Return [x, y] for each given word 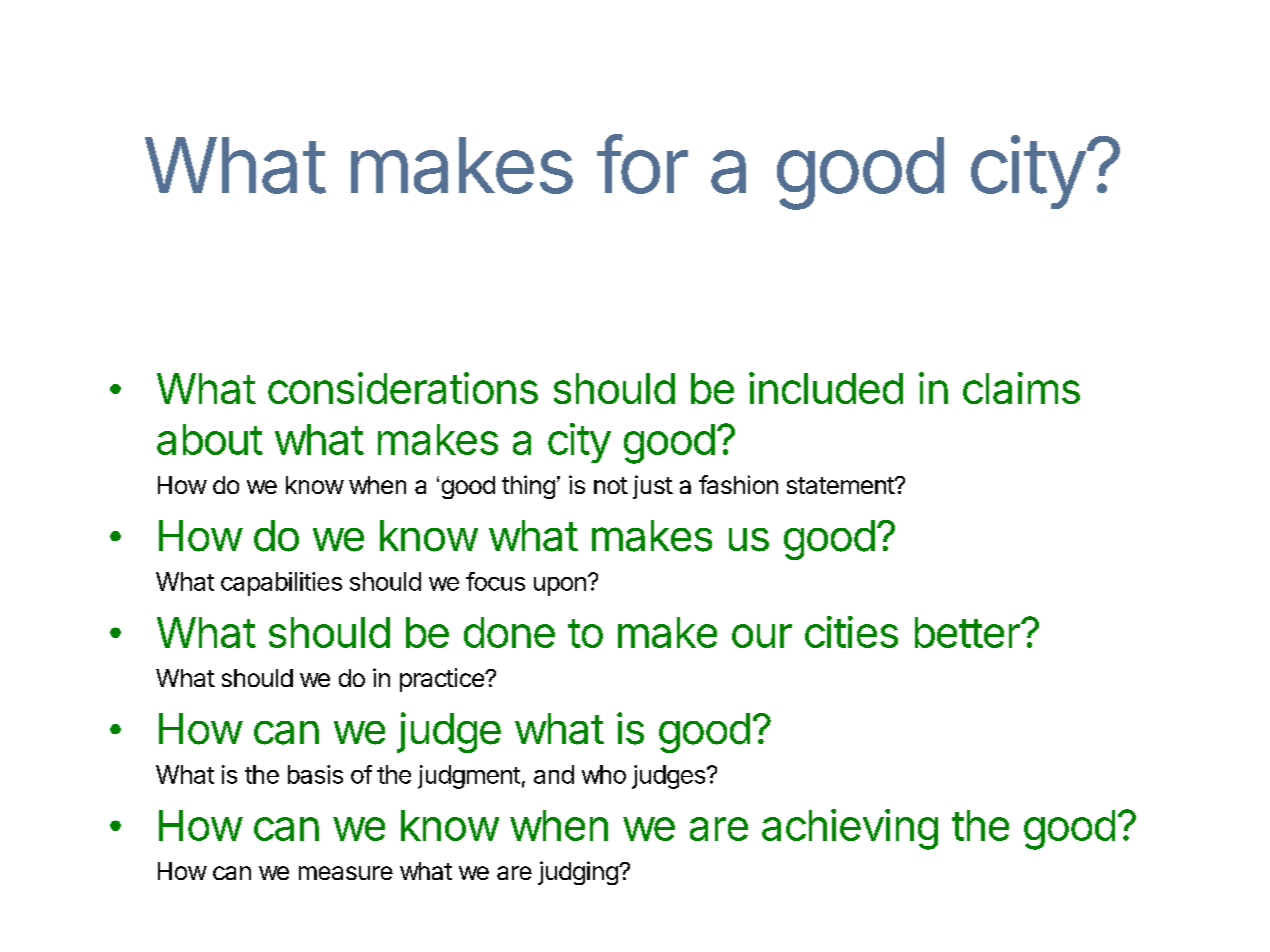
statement [841, 485]
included [826, 388]
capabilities [281, 584]
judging [579, 873]
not [611, 485]
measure [346, 873]
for [642, 164]
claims [1021, 388]
